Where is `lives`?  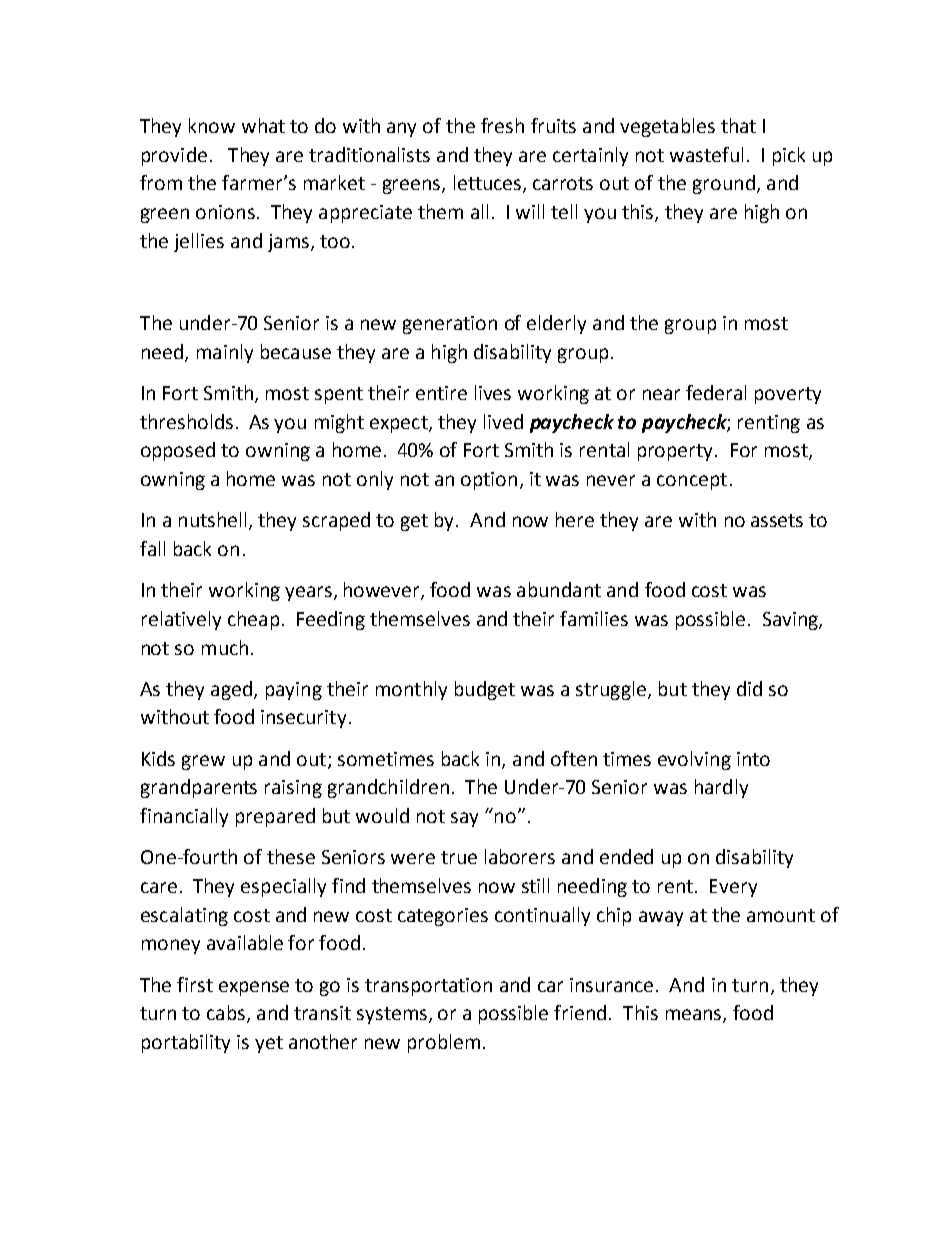 lives is located at coordinates (493, 392).
